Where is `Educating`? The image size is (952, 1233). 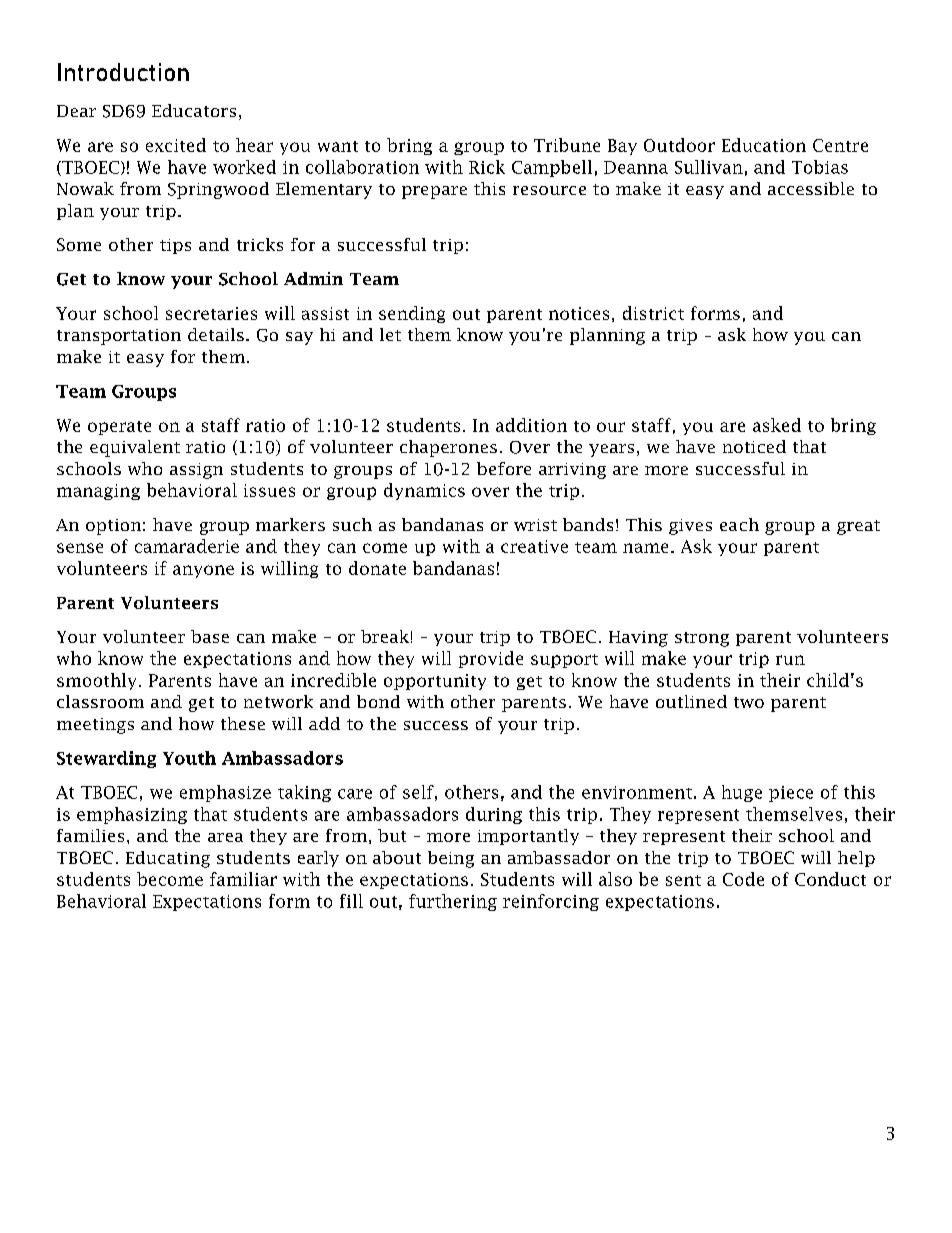
Educating is located at coordinates (168, 859).
